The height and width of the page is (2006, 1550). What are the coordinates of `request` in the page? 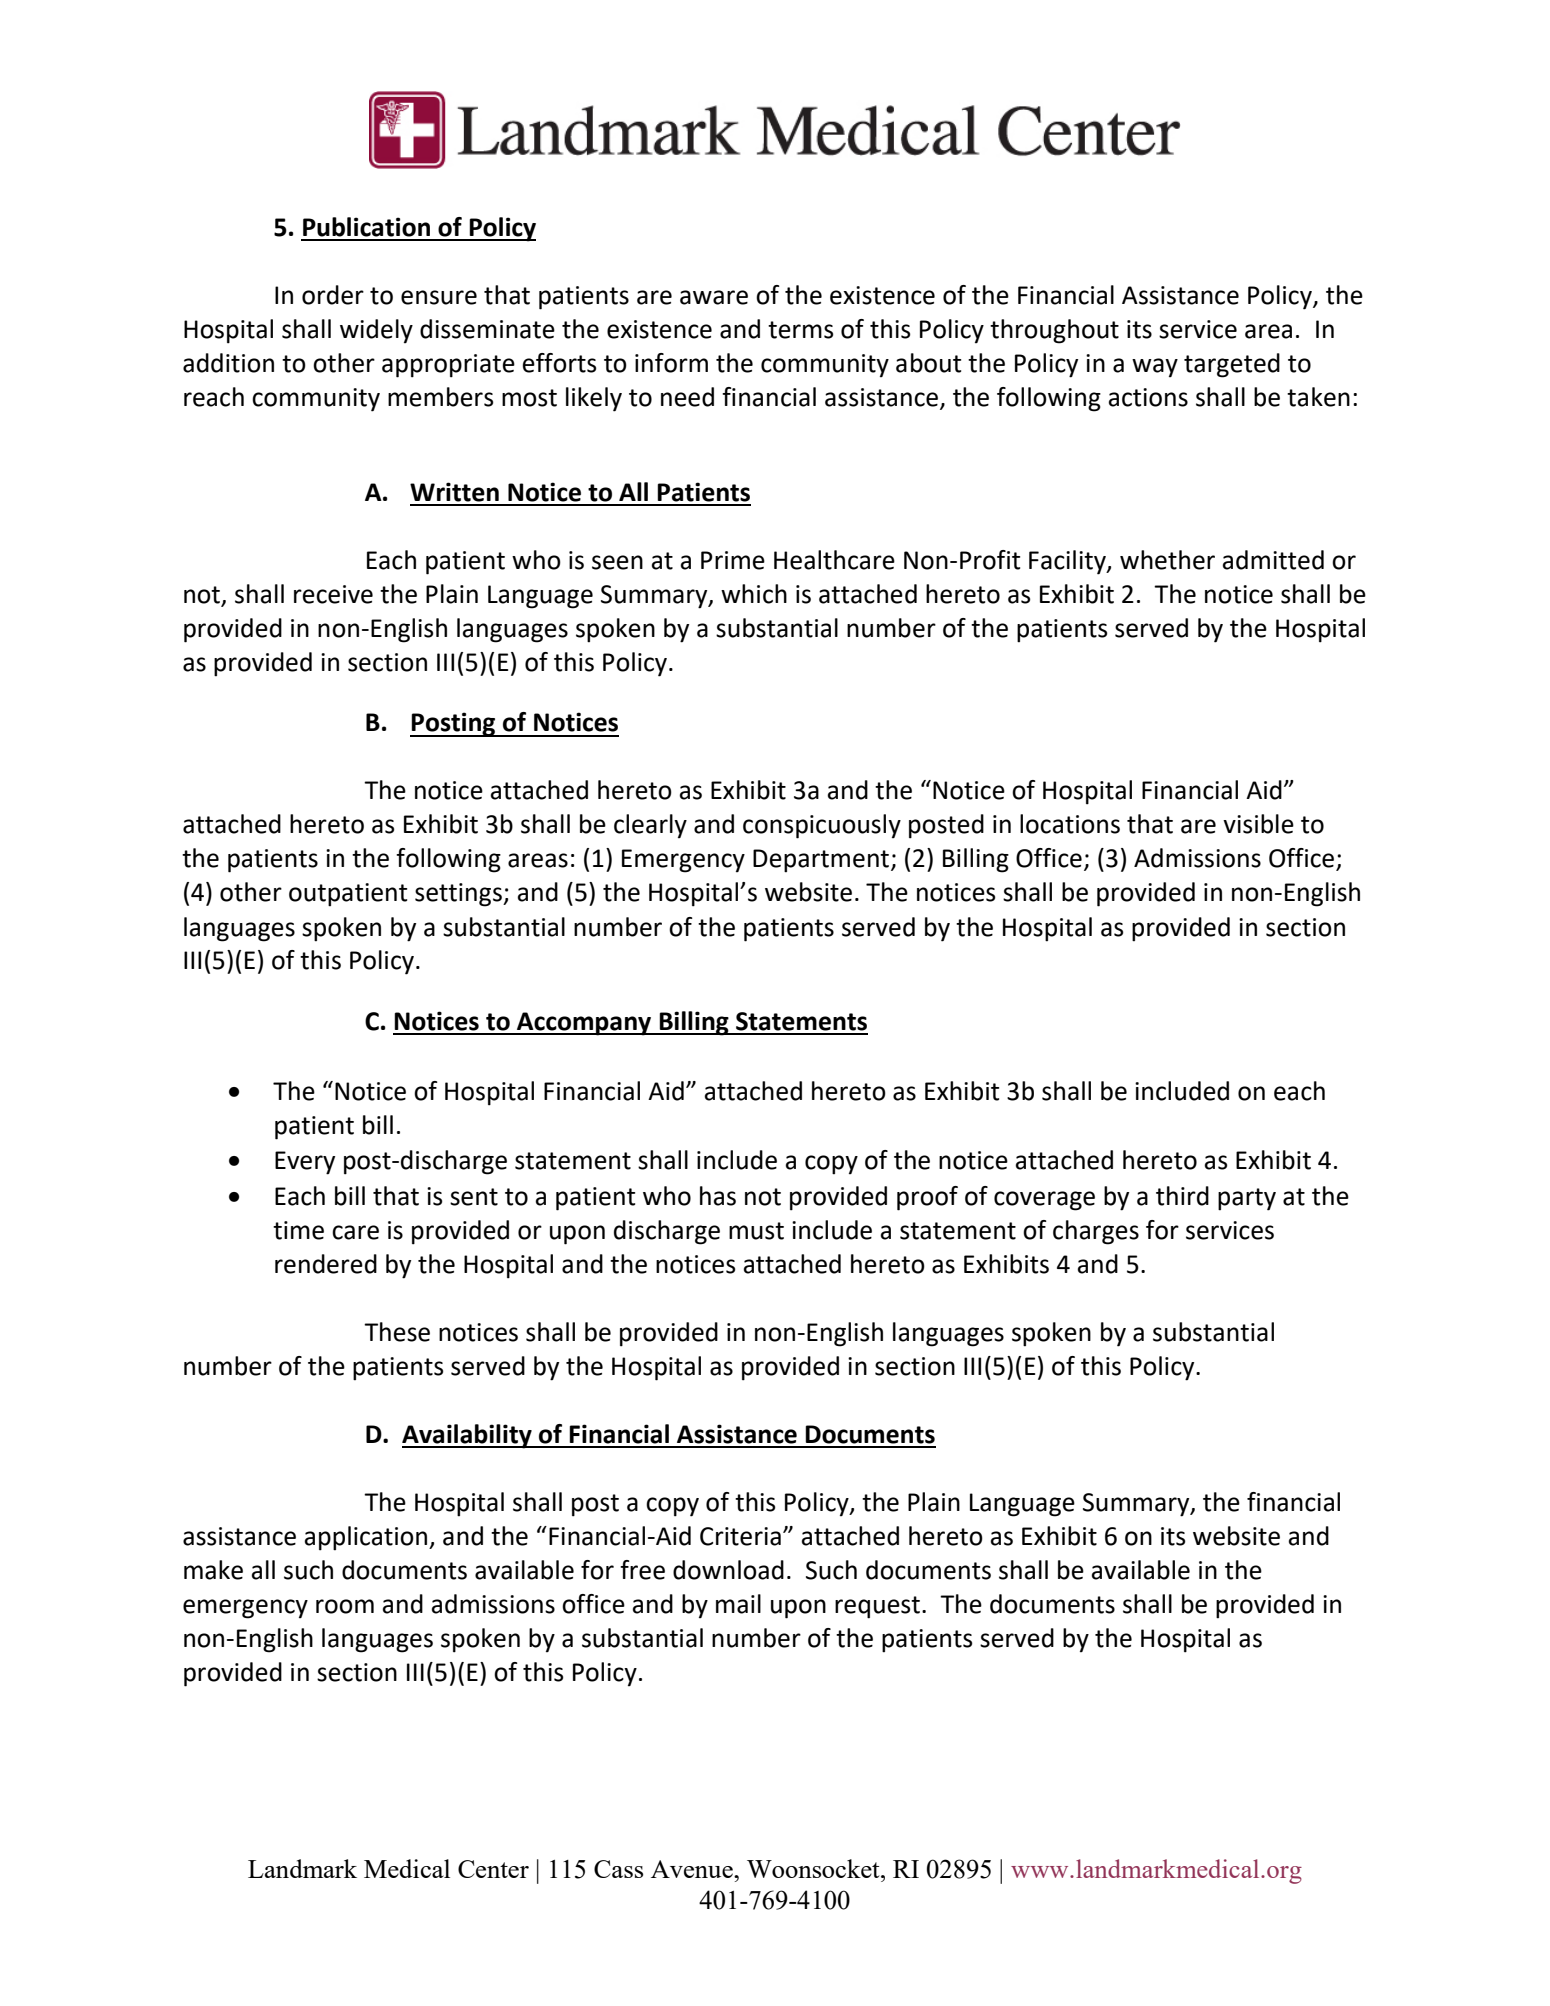 It's located at (877, 1607).
